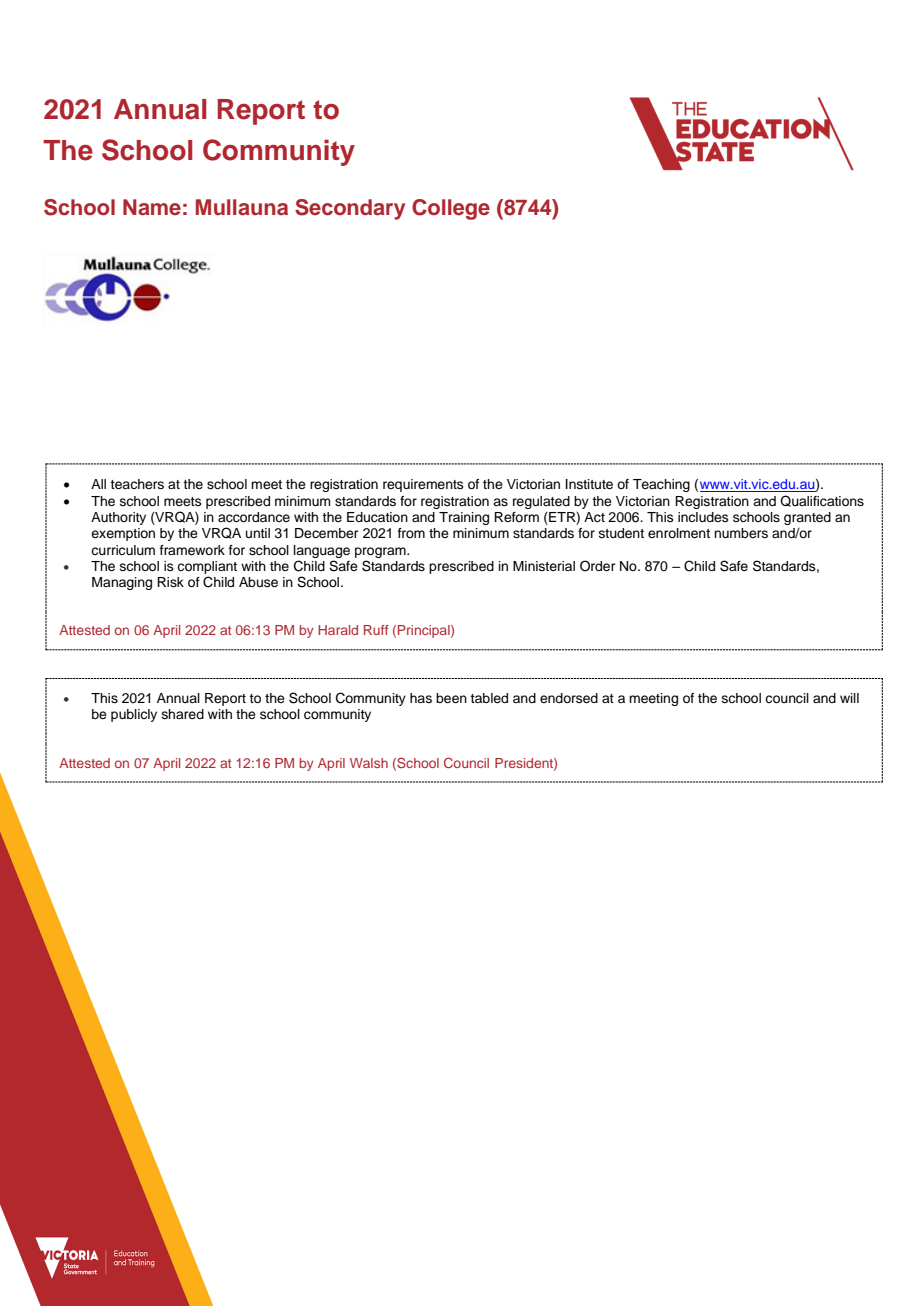 The width and height of the screenshot is (924, 1308). I want to click on shared, so click(183, 714).
